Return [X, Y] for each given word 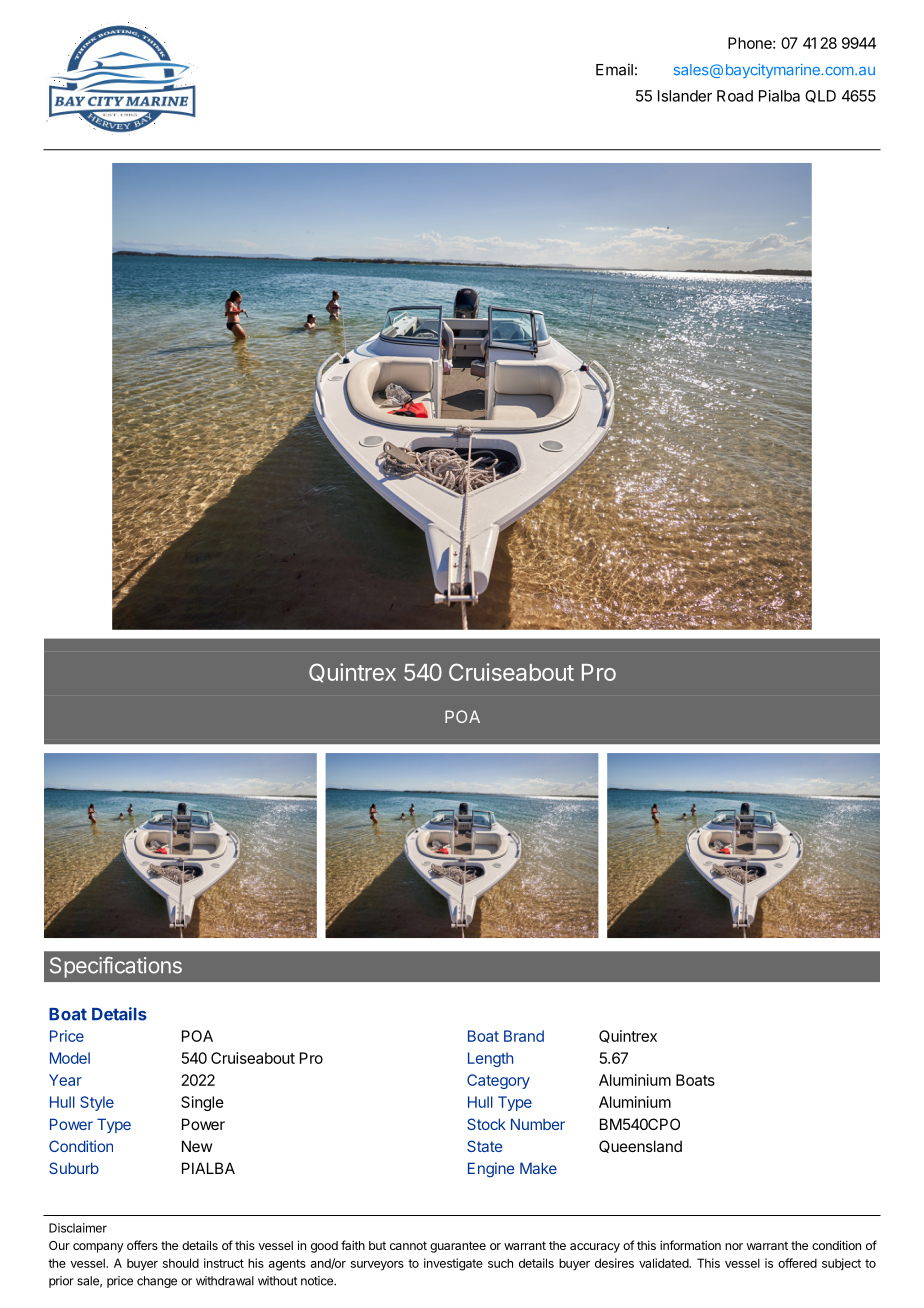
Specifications [116, 967]
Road [735, 96]
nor [734, 1246]
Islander [685, 96]
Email [614, 69]
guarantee [458, 1247]
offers [142, 1245]
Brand [524, 1036]
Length [490, 1059]
